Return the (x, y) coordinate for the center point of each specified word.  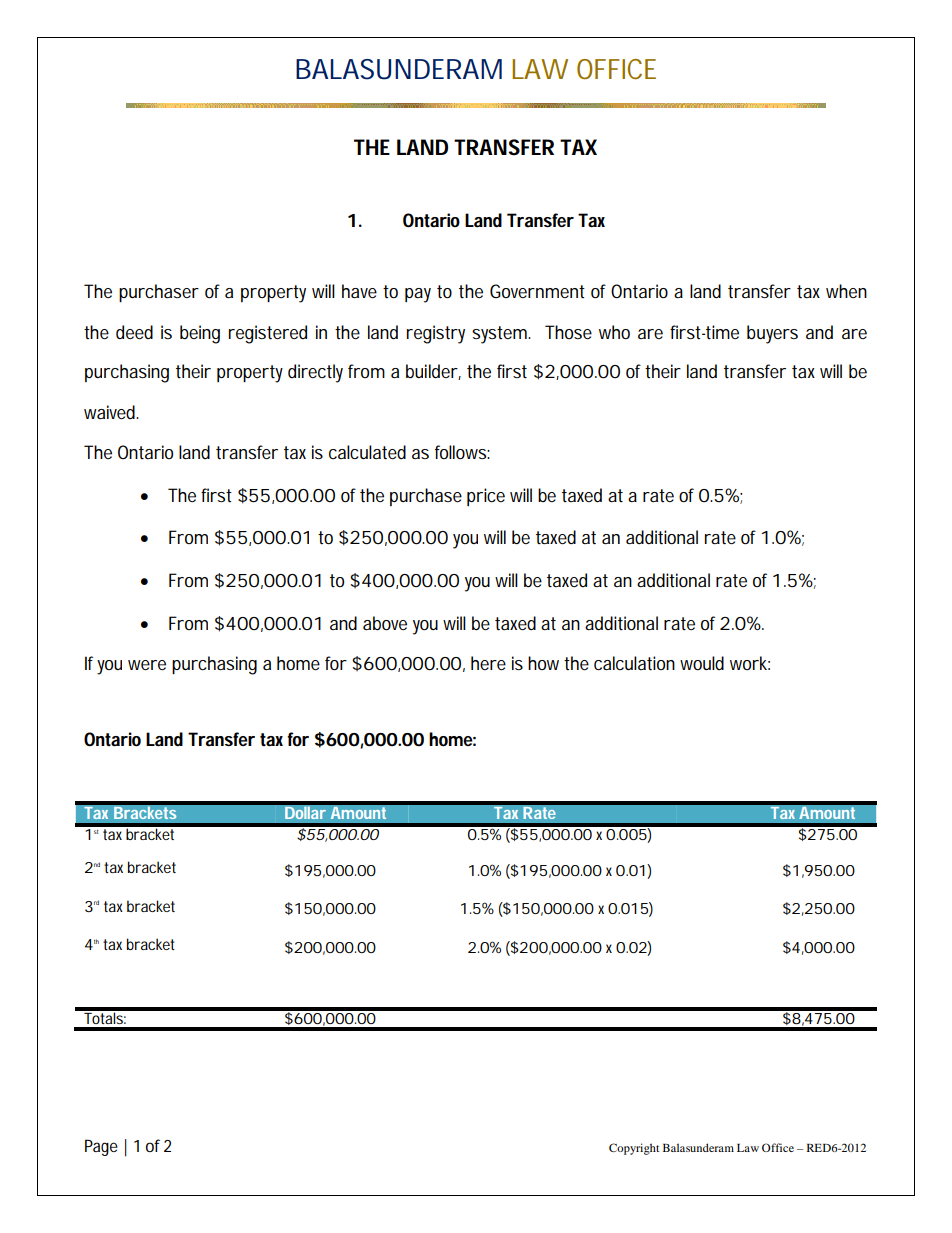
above (385, 623)
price (486, 497)
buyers (772, 334)
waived (111, 412)
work (750, 663)
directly (315, 373)
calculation (634, 663)
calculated (367, 452)
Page (101, 1147)
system (501, 335)
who (614, 332)
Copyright (634, 1149)
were (147, 665)
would (702, 663)
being (200, 334)
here (488, 663)
